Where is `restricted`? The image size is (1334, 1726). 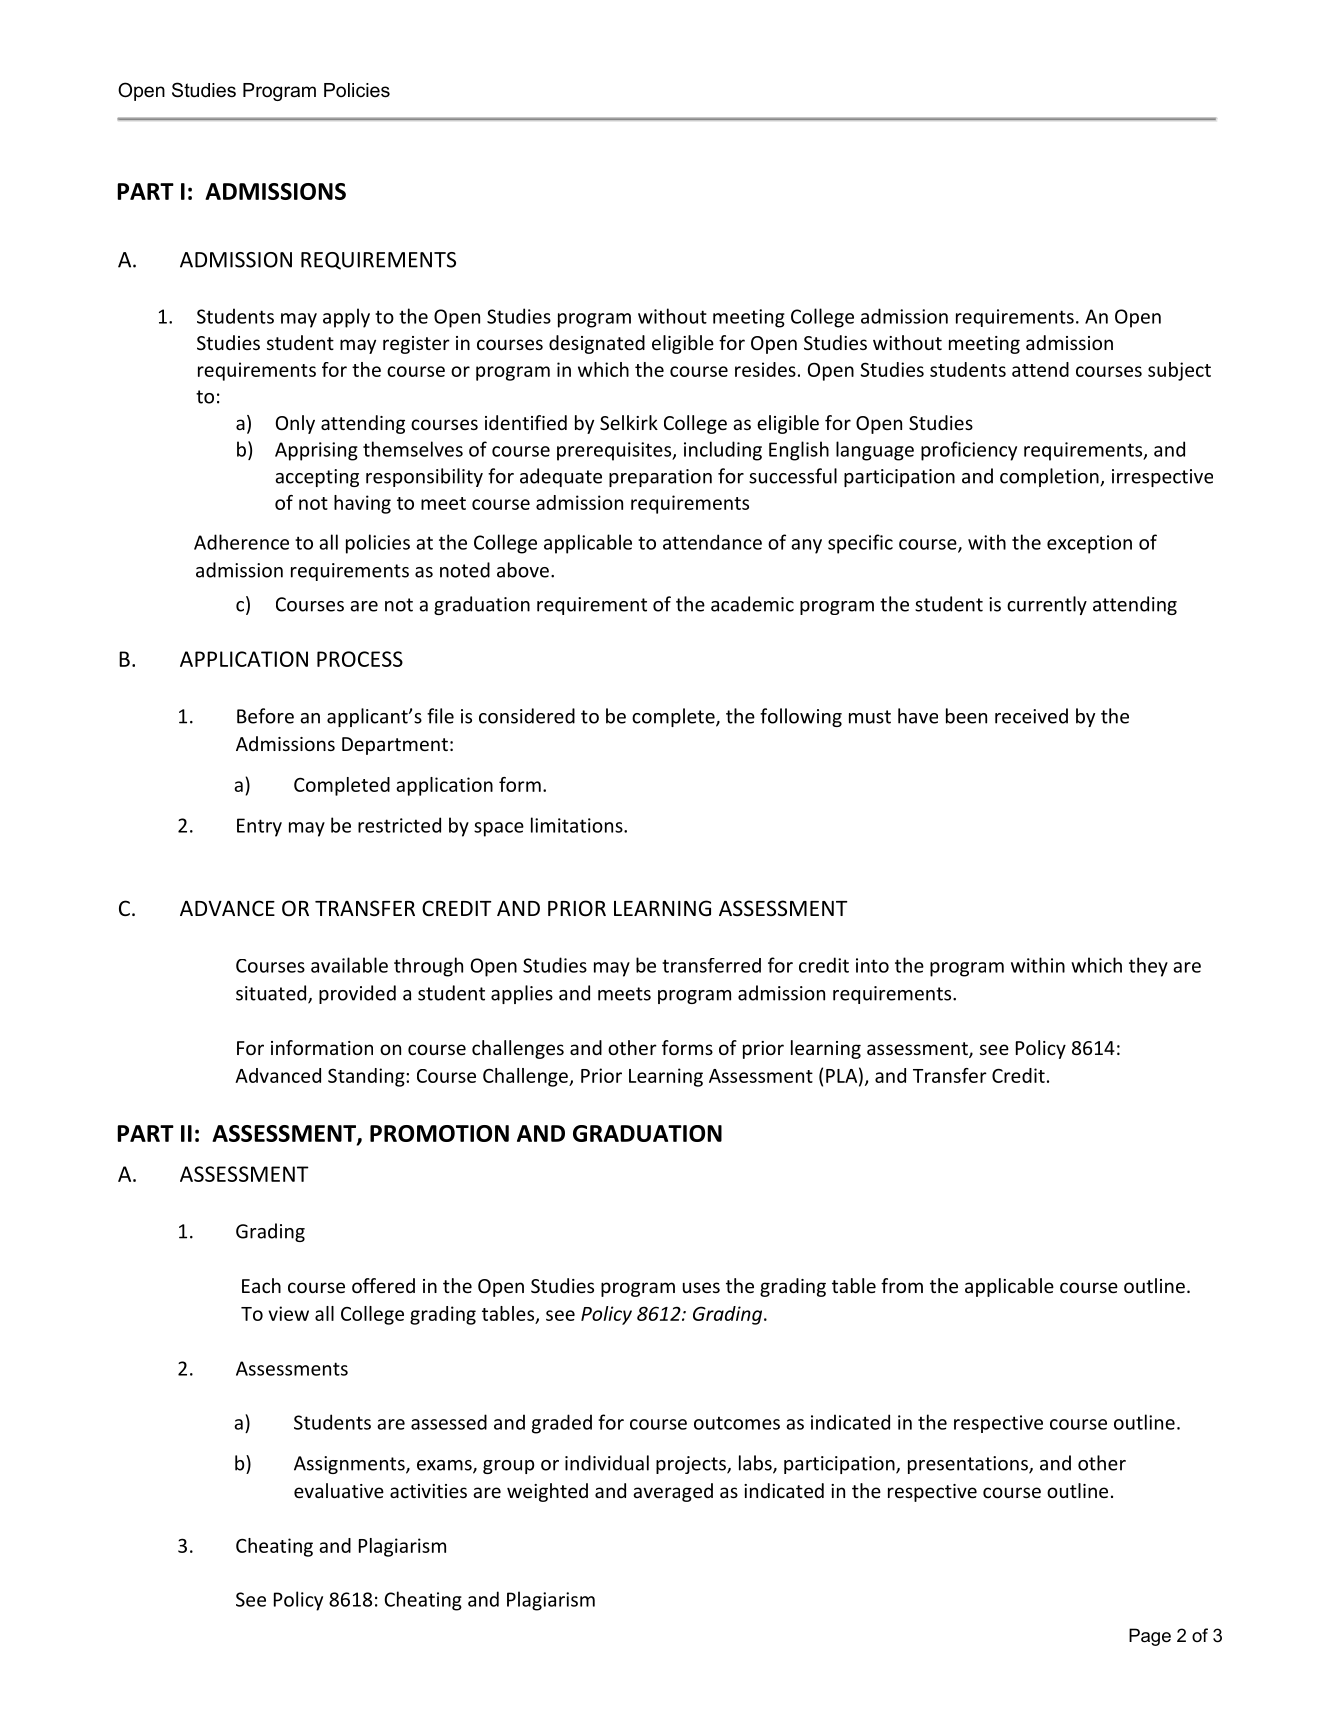
restricted is located at coordinates (399, 825).
